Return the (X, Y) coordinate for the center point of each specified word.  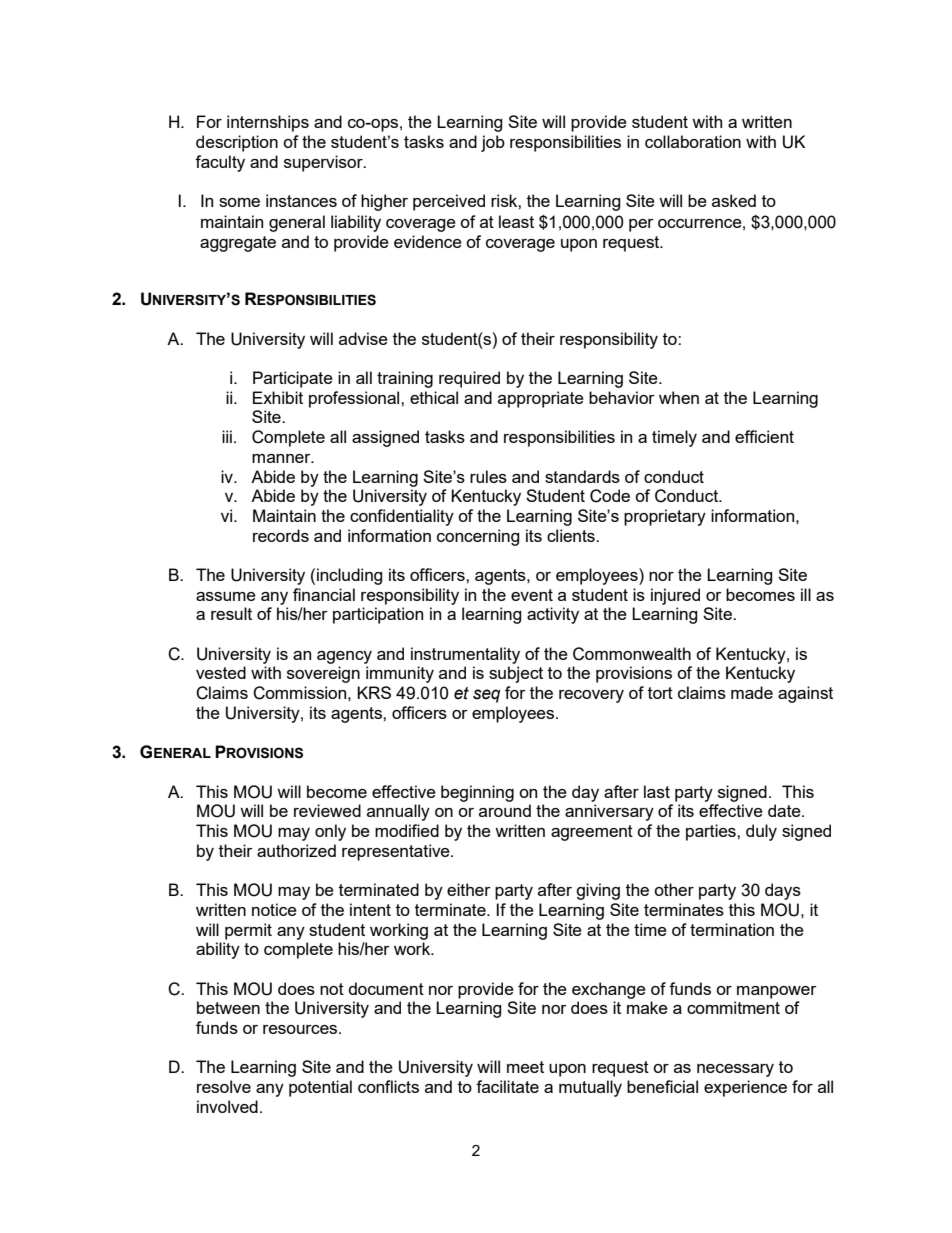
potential (320, 1088)
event (532, 595)
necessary (735, 1070)
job (493, 143)
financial (324, 594)
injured (675, 596)
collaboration (693, 141)
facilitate (507, 1086)
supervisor (324, 163)
